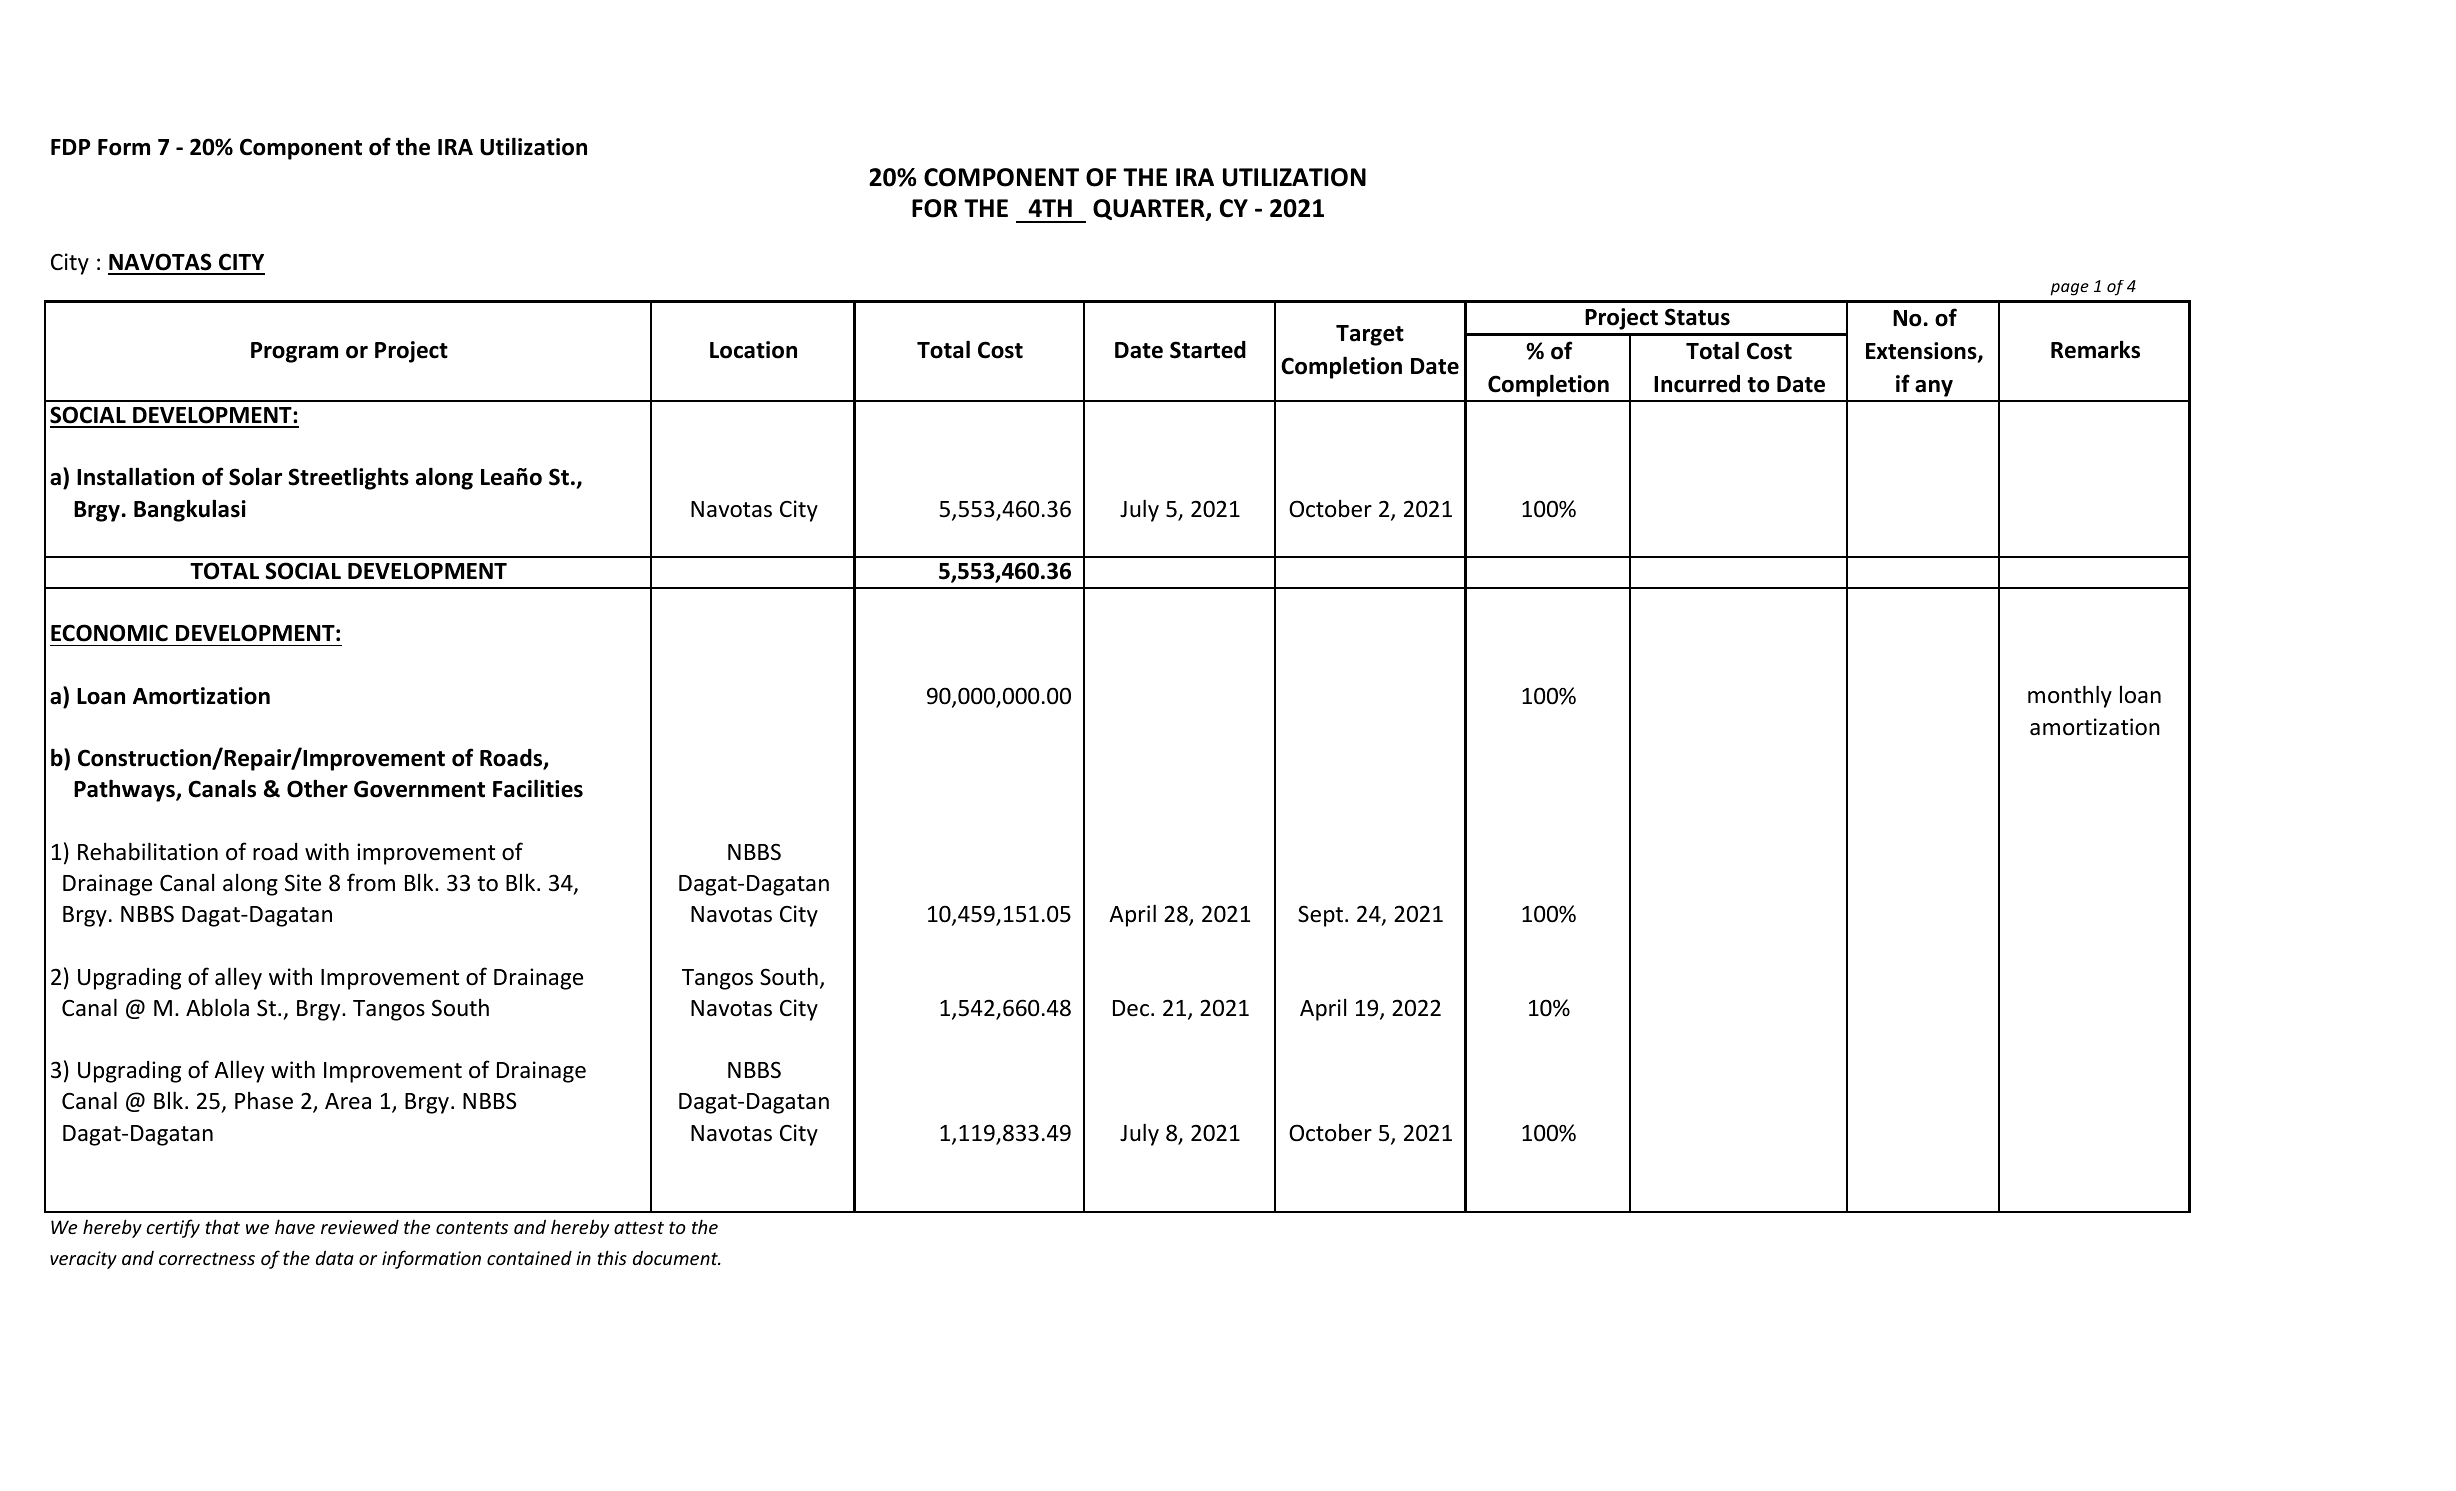  I want to click on Sept, so click(1322, 916).
